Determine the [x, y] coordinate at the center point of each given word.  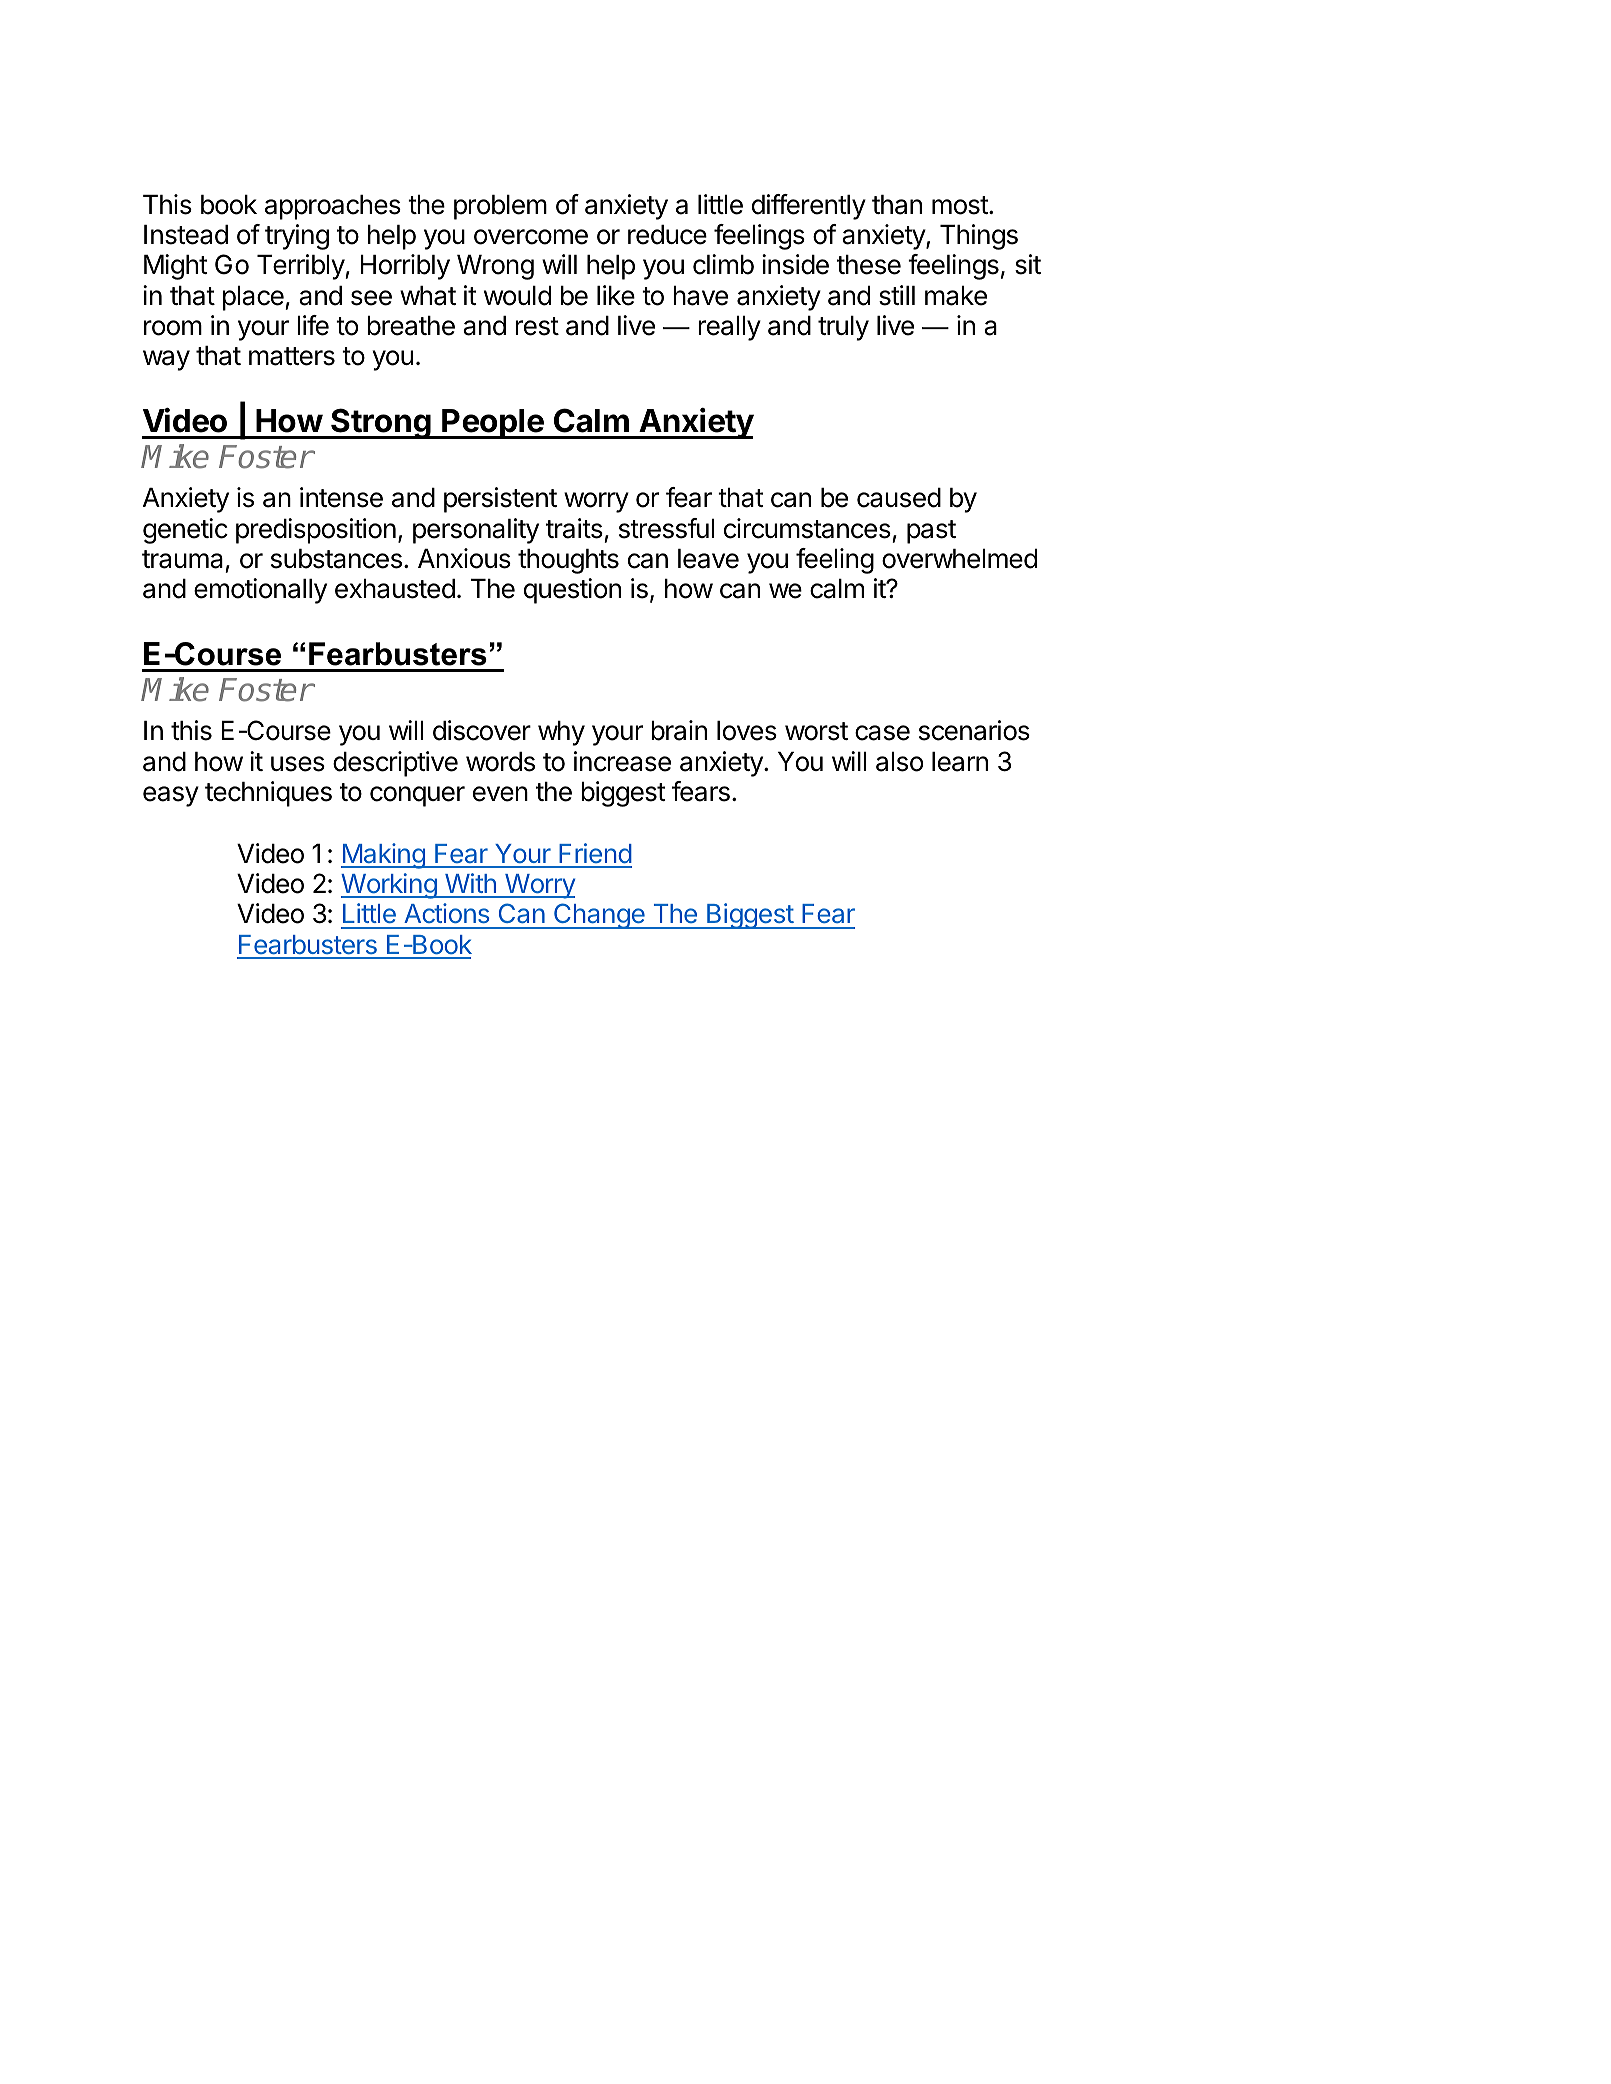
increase [622, 761]
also [899, 762]
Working [389, 886]
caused [899, 498]
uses [298, 764]
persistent [500, 500]
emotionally [260, 591]
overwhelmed [959, 559]
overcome [531, 237]
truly [843, 328]
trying [297, 237]
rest [537, 326]
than [897, 205]
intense [341, 497]
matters [292, 356]
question [572, 591]
